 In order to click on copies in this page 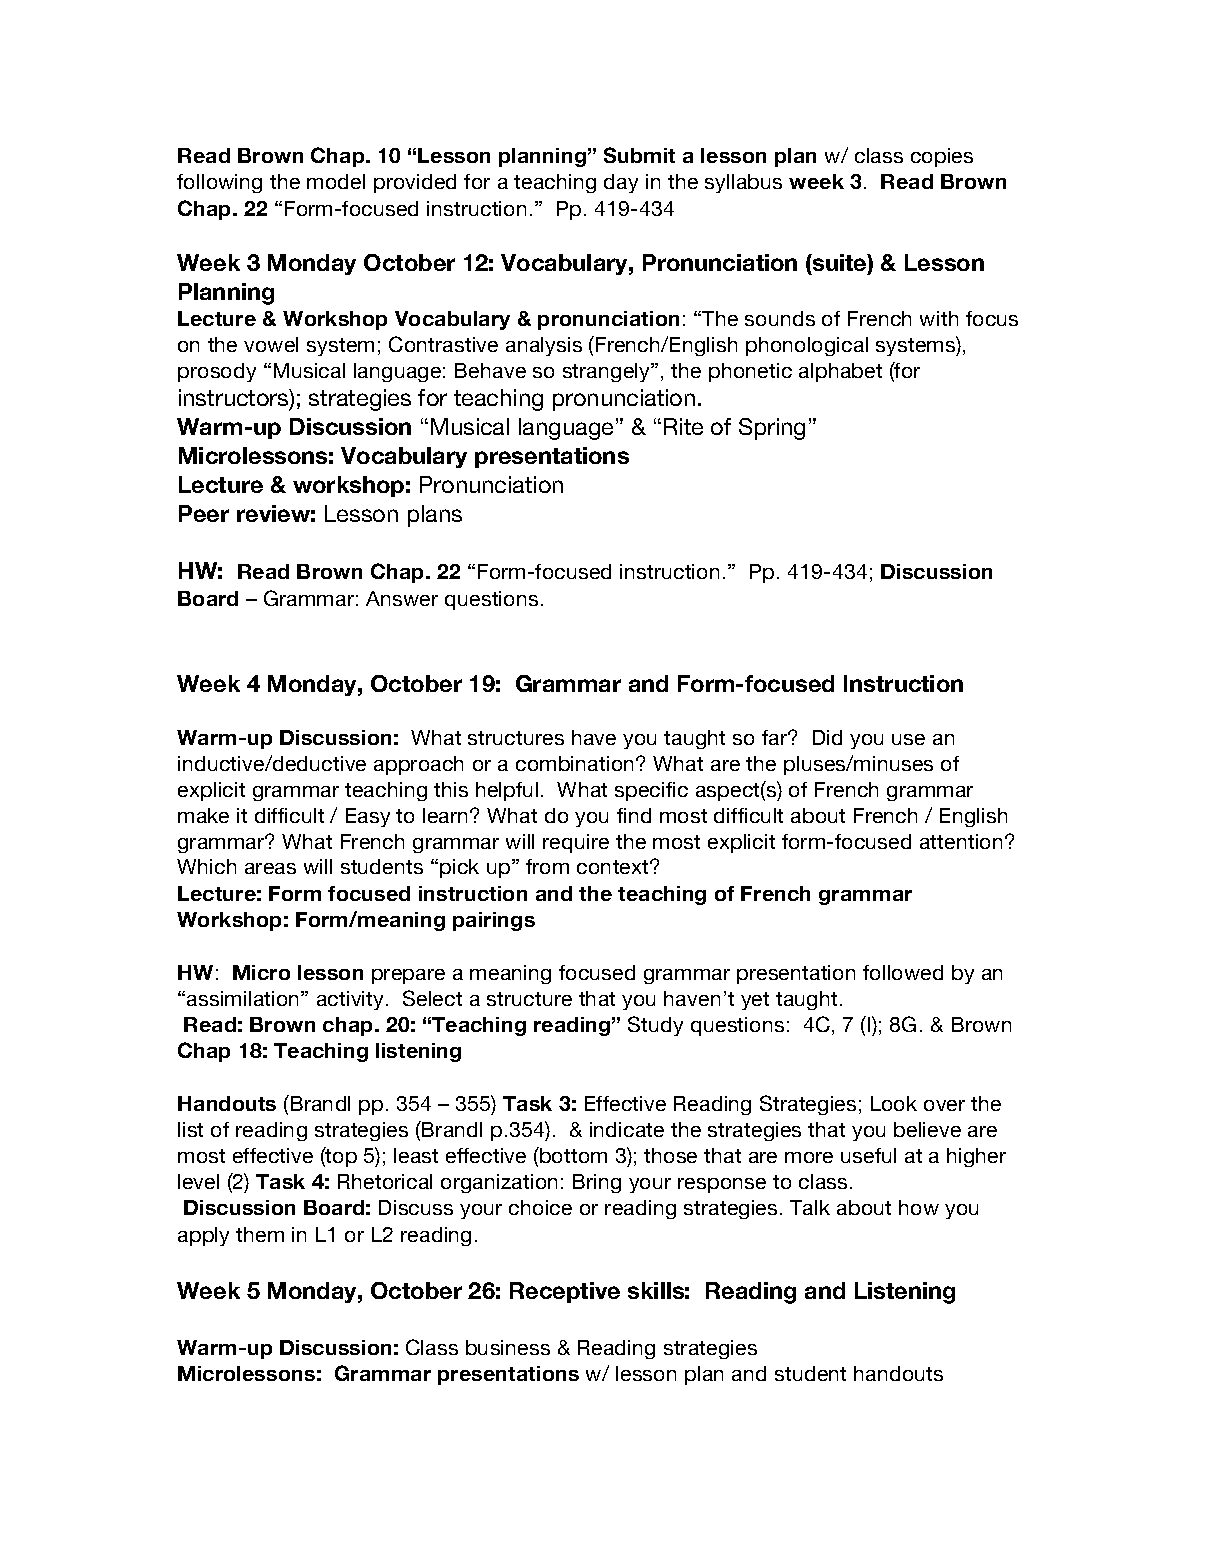, I will do `click(942, 157)`.
